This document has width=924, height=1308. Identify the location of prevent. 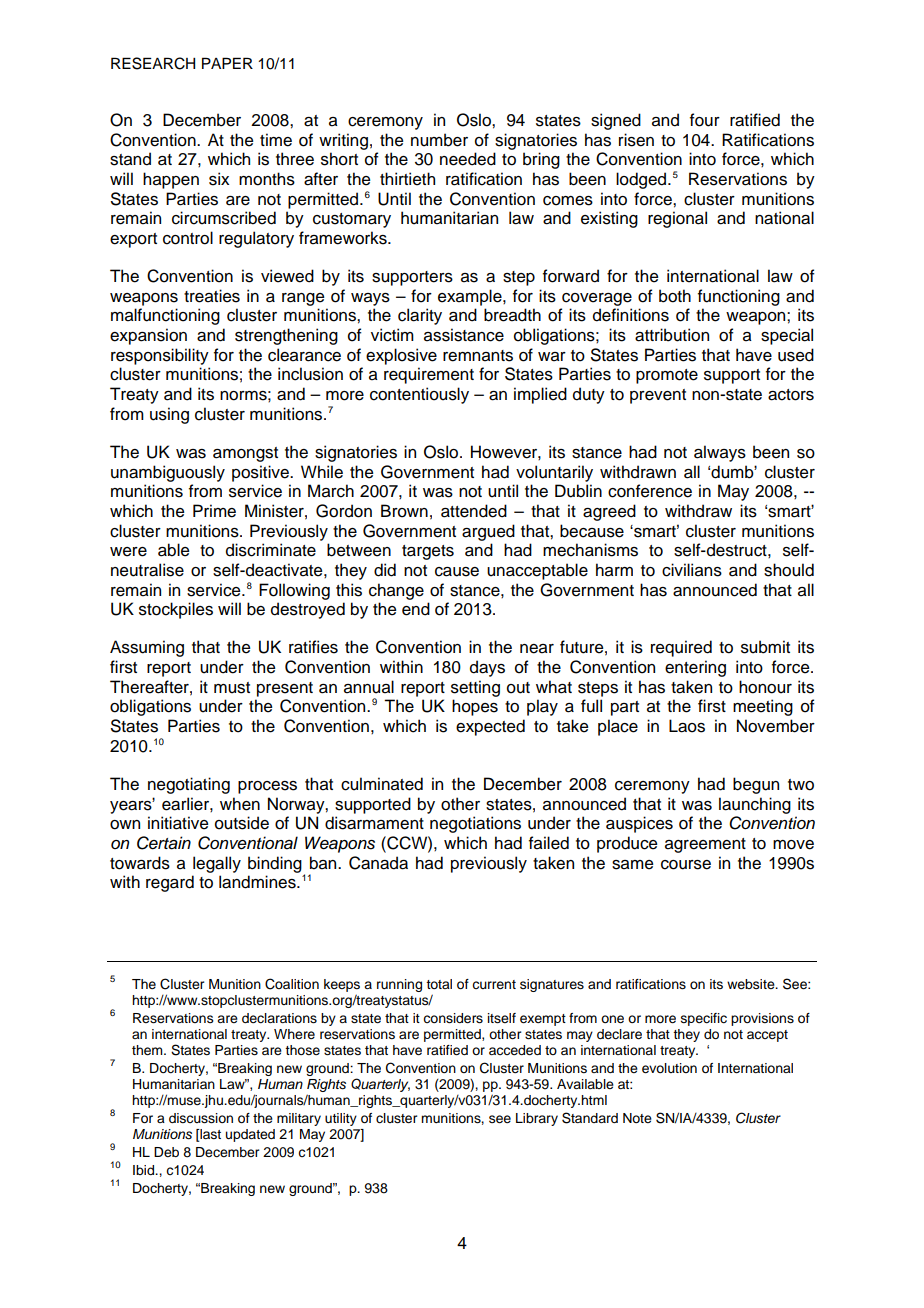
(658, 396).
